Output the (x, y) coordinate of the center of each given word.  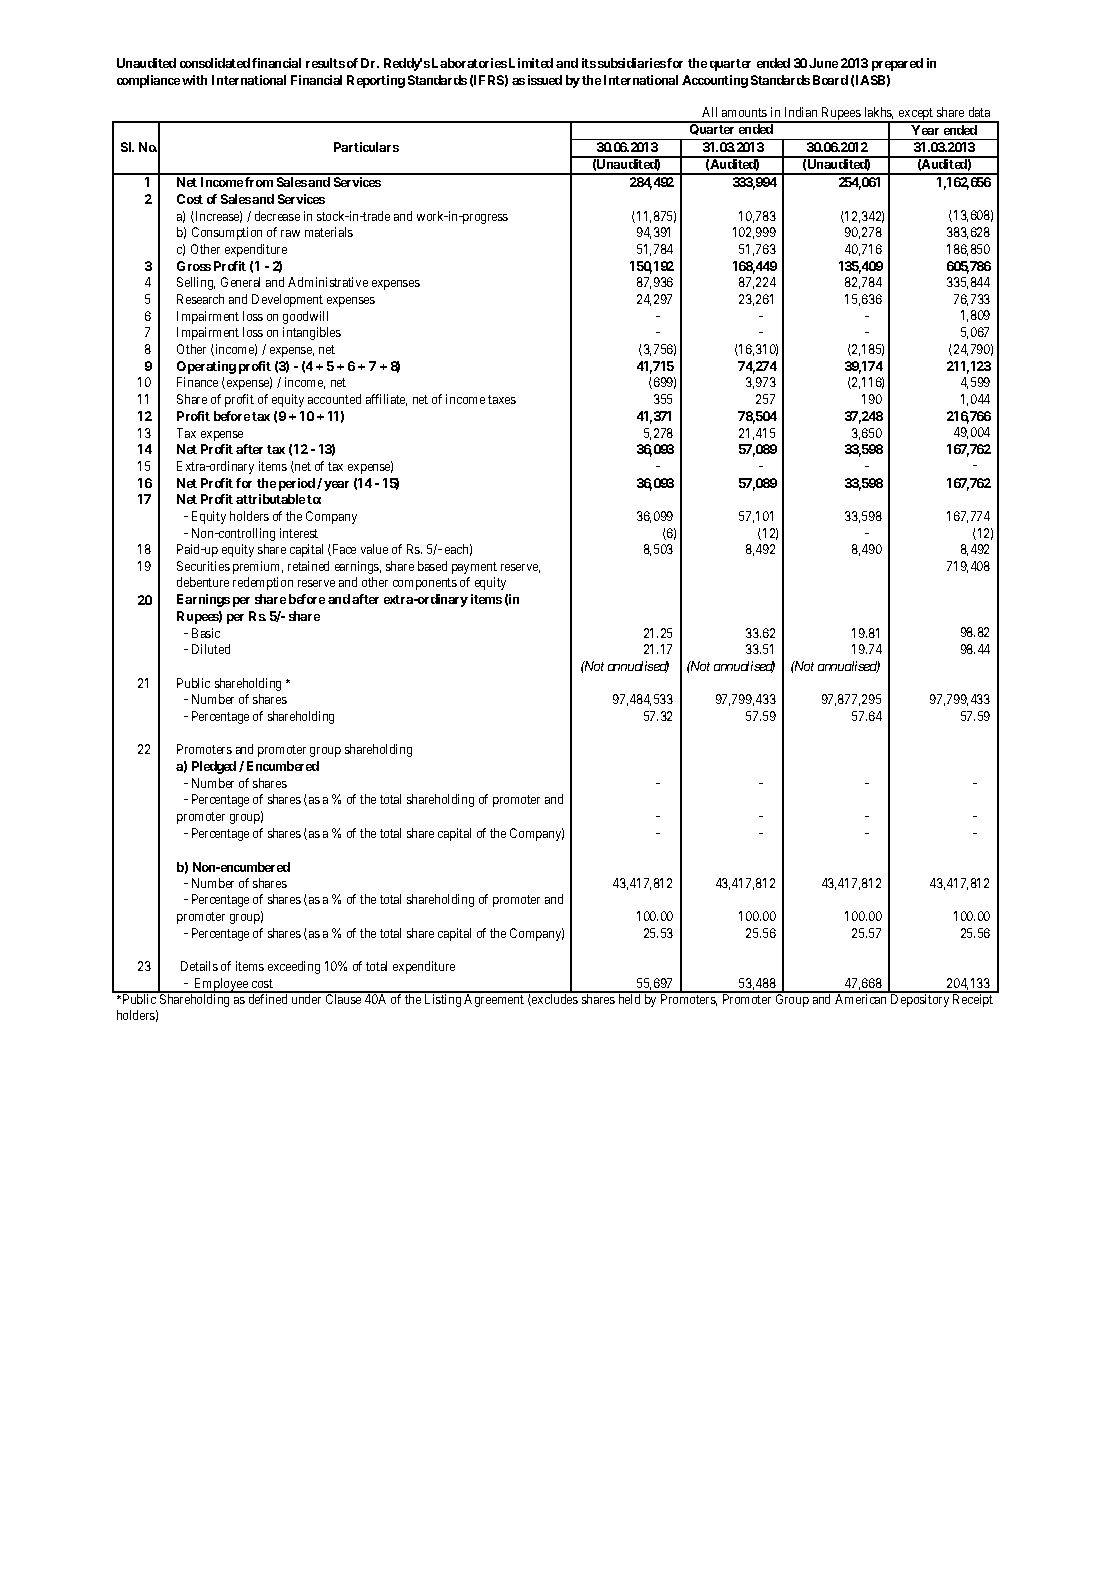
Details (199, 966)
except (916, 115)
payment (474, 568)
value (374, 549)
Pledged (214, 767)
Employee (221, 985)
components (425, 584)
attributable (270, 499)
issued (545, 80)
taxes (502, 399)
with (194, 80)
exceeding (294, 967)
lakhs (879, 113)
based (432, 566)
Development (287, 300)
